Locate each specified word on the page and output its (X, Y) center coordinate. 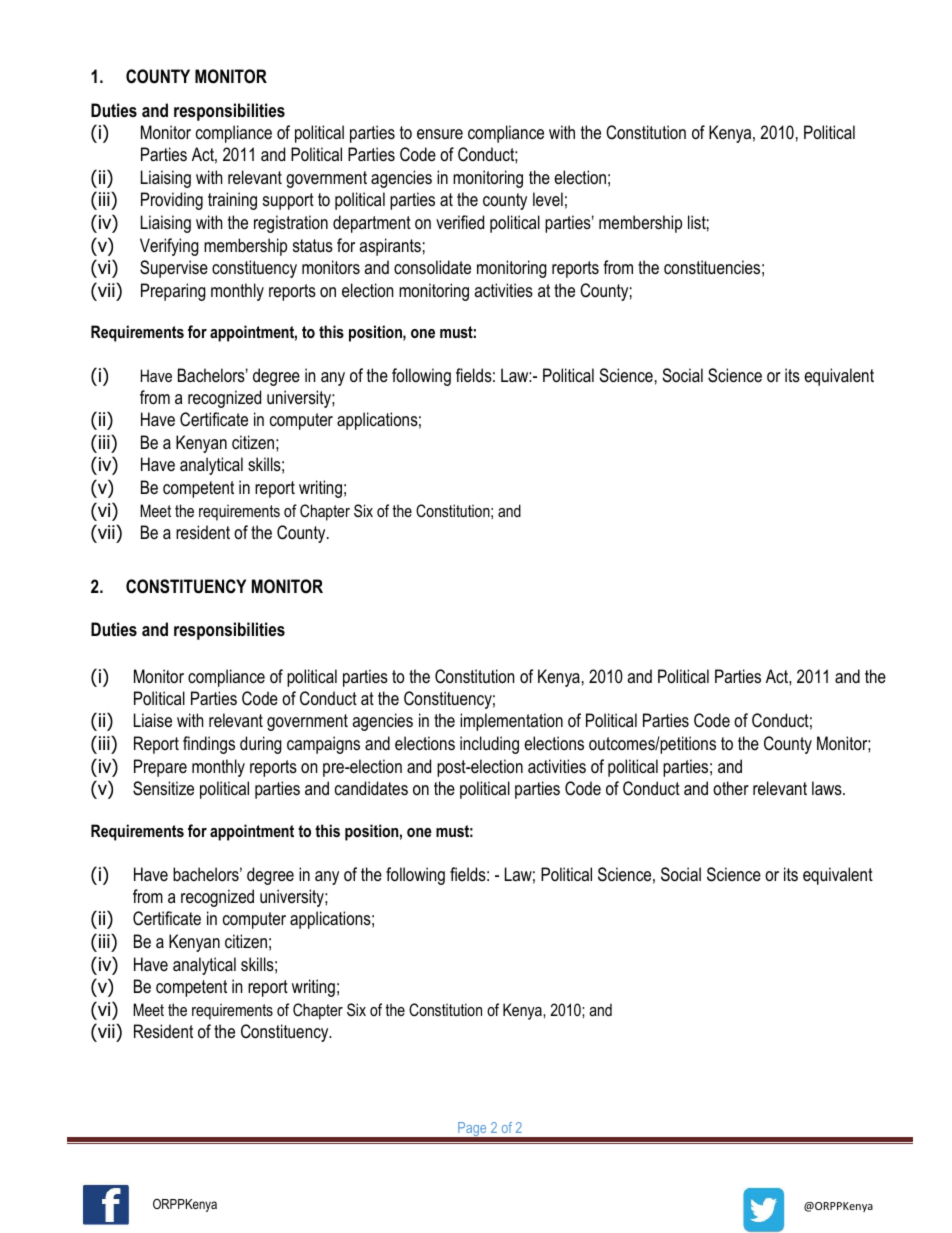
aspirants (390, 247)
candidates (371, 788)
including (489, 745)
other (731, 788)
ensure (440, 134)
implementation (511, 722)
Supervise (174, 269)
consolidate (432, 267)
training (232, 201)
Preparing (173, 292)
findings (209, 745)
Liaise (153, 720)
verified (460, 222)
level (548, 199)
